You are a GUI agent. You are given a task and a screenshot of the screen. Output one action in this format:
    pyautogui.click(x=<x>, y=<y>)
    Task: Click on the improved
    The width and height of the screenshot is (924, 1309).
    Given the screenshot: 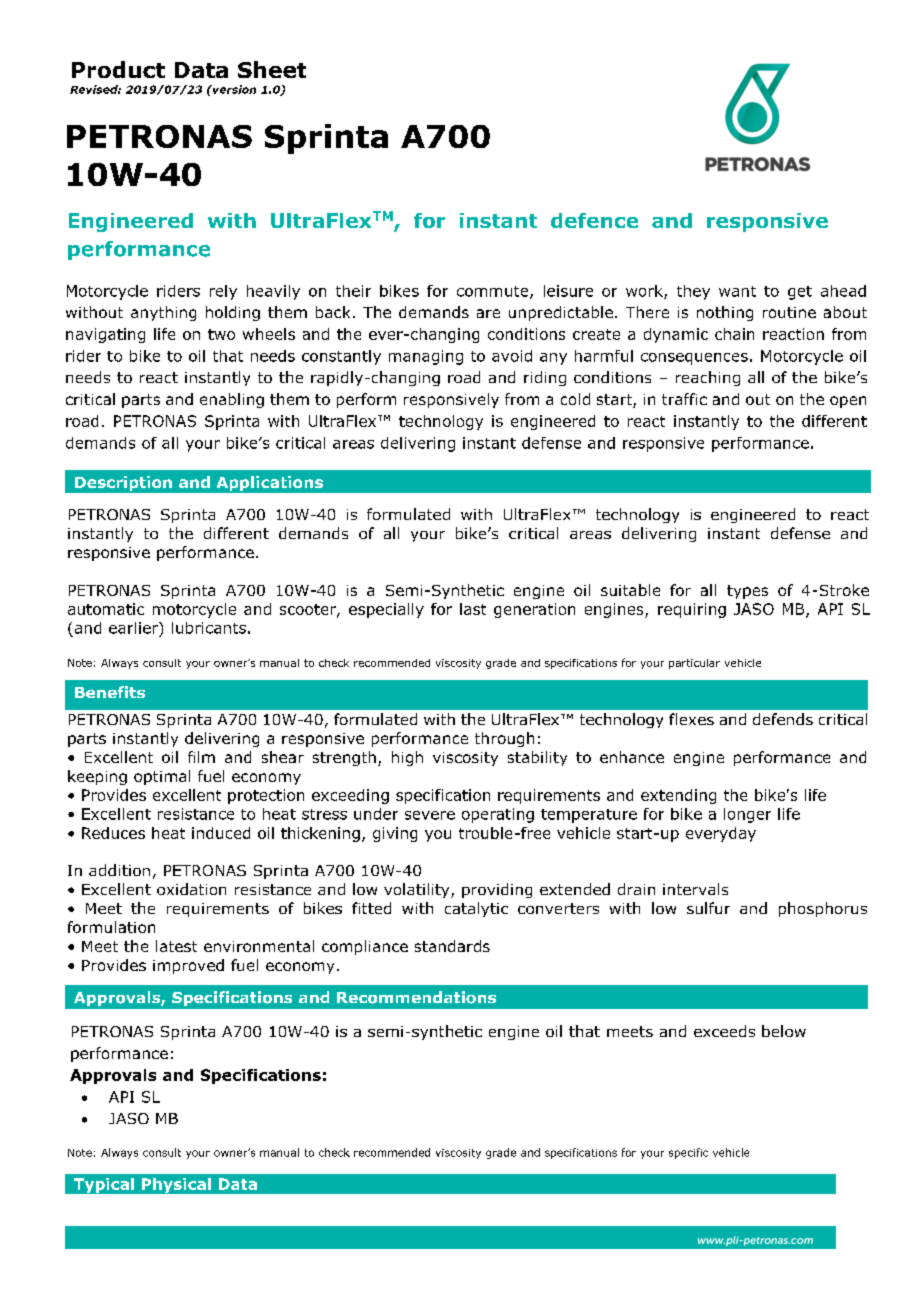 What is the action you would take?
    pyautogui.click(x=188, y=966)
